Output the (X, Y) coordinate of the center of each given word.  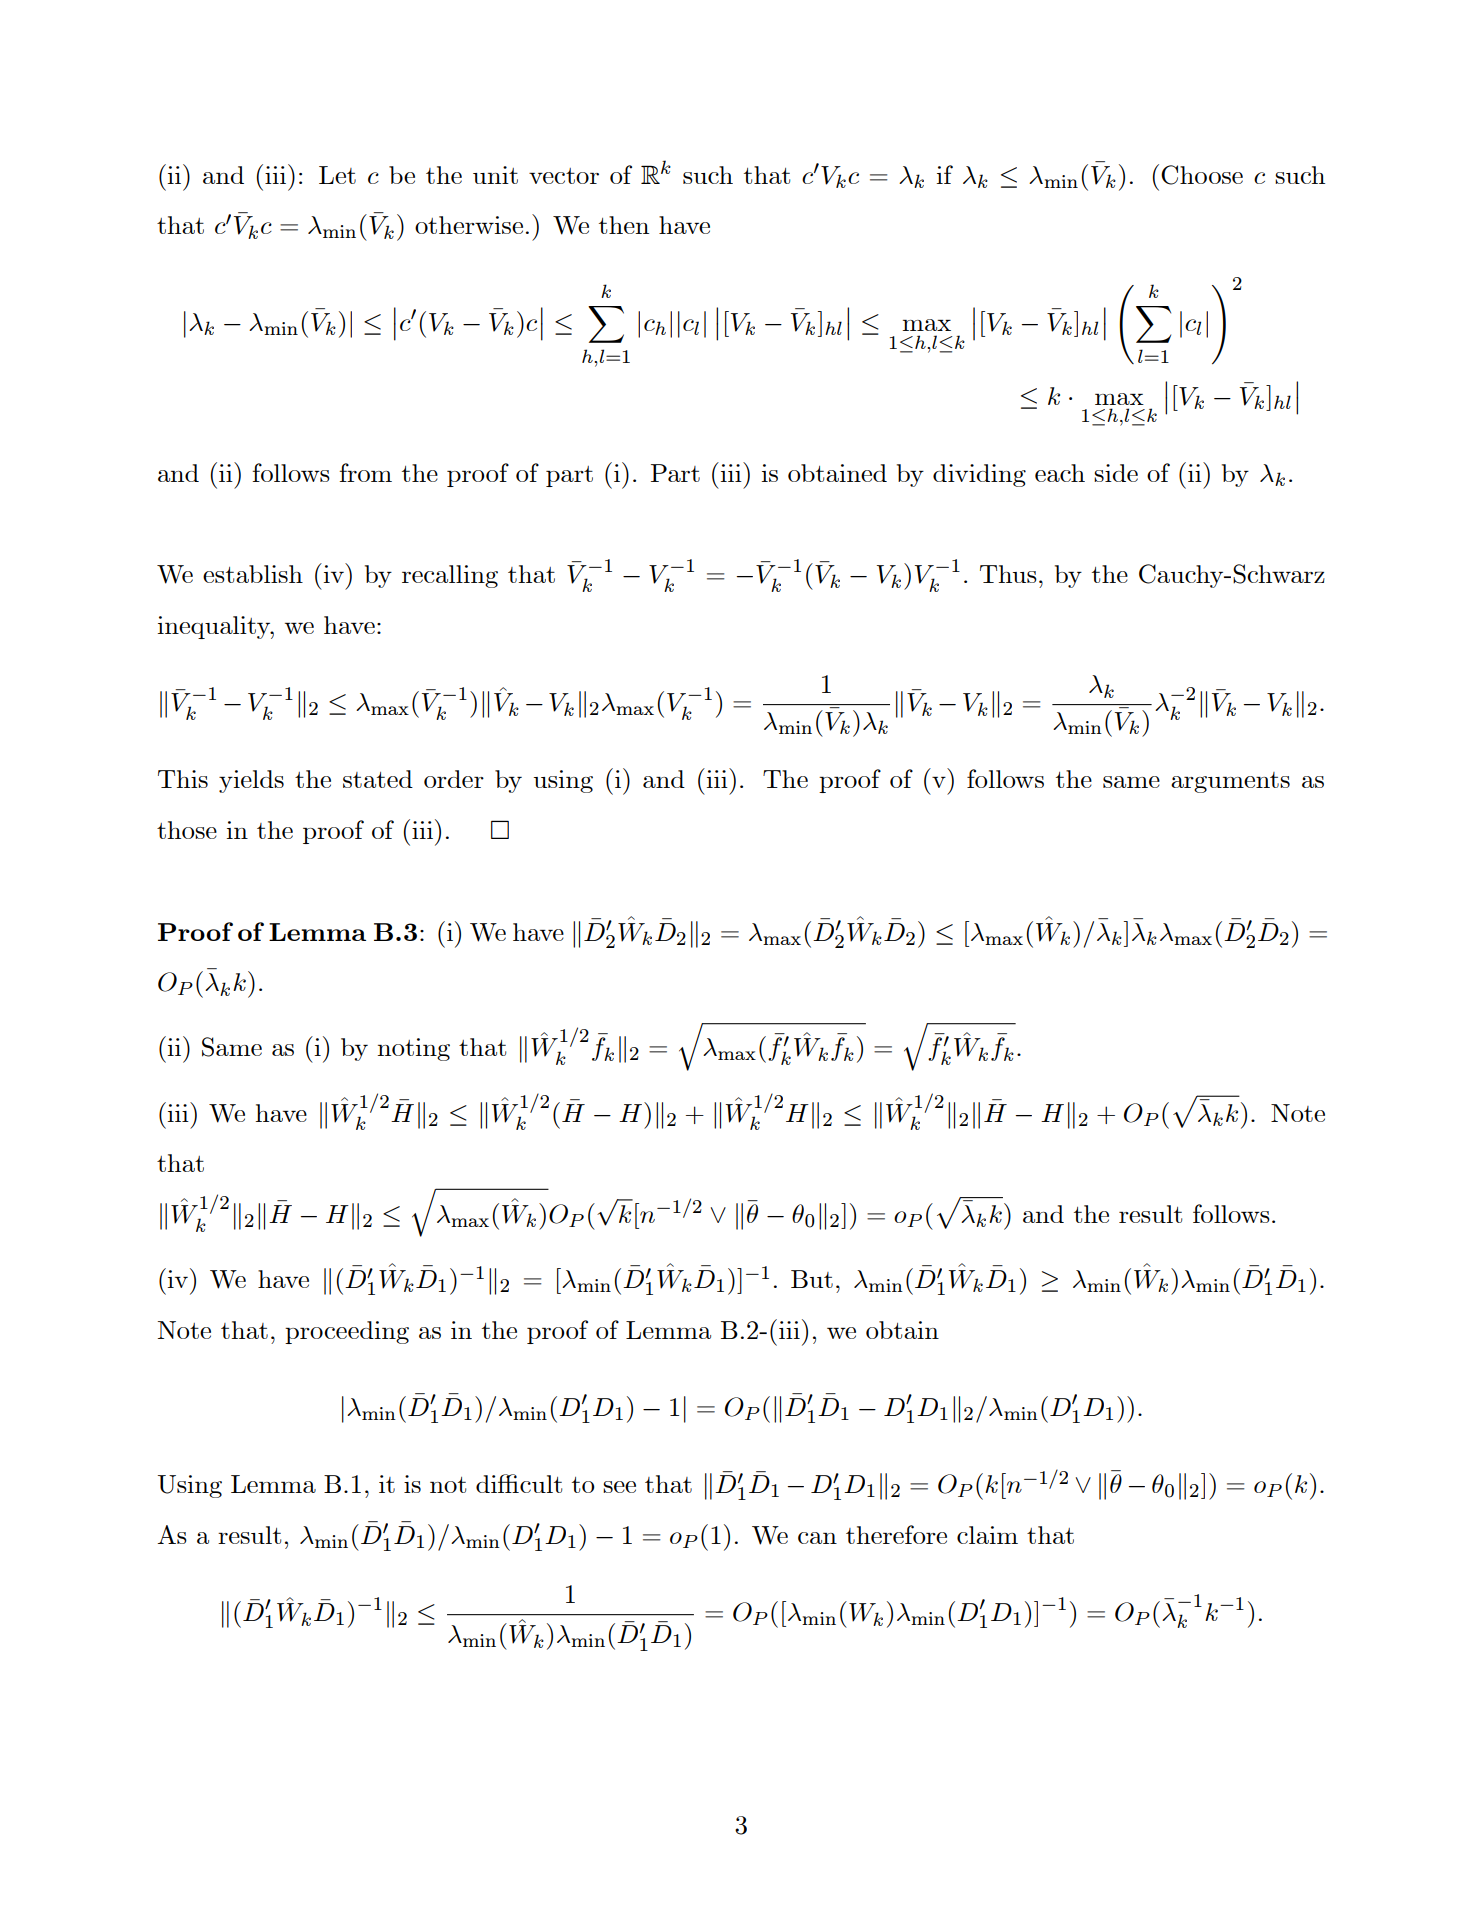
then (624, 225)
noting (413, 1049)
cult (540, 1484)
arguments (1230, 782)
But (812, 1279)
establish (253, 574)
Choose (1202, 175)
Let (337, 175)
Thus (1008, 574)
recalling (450, 576)
